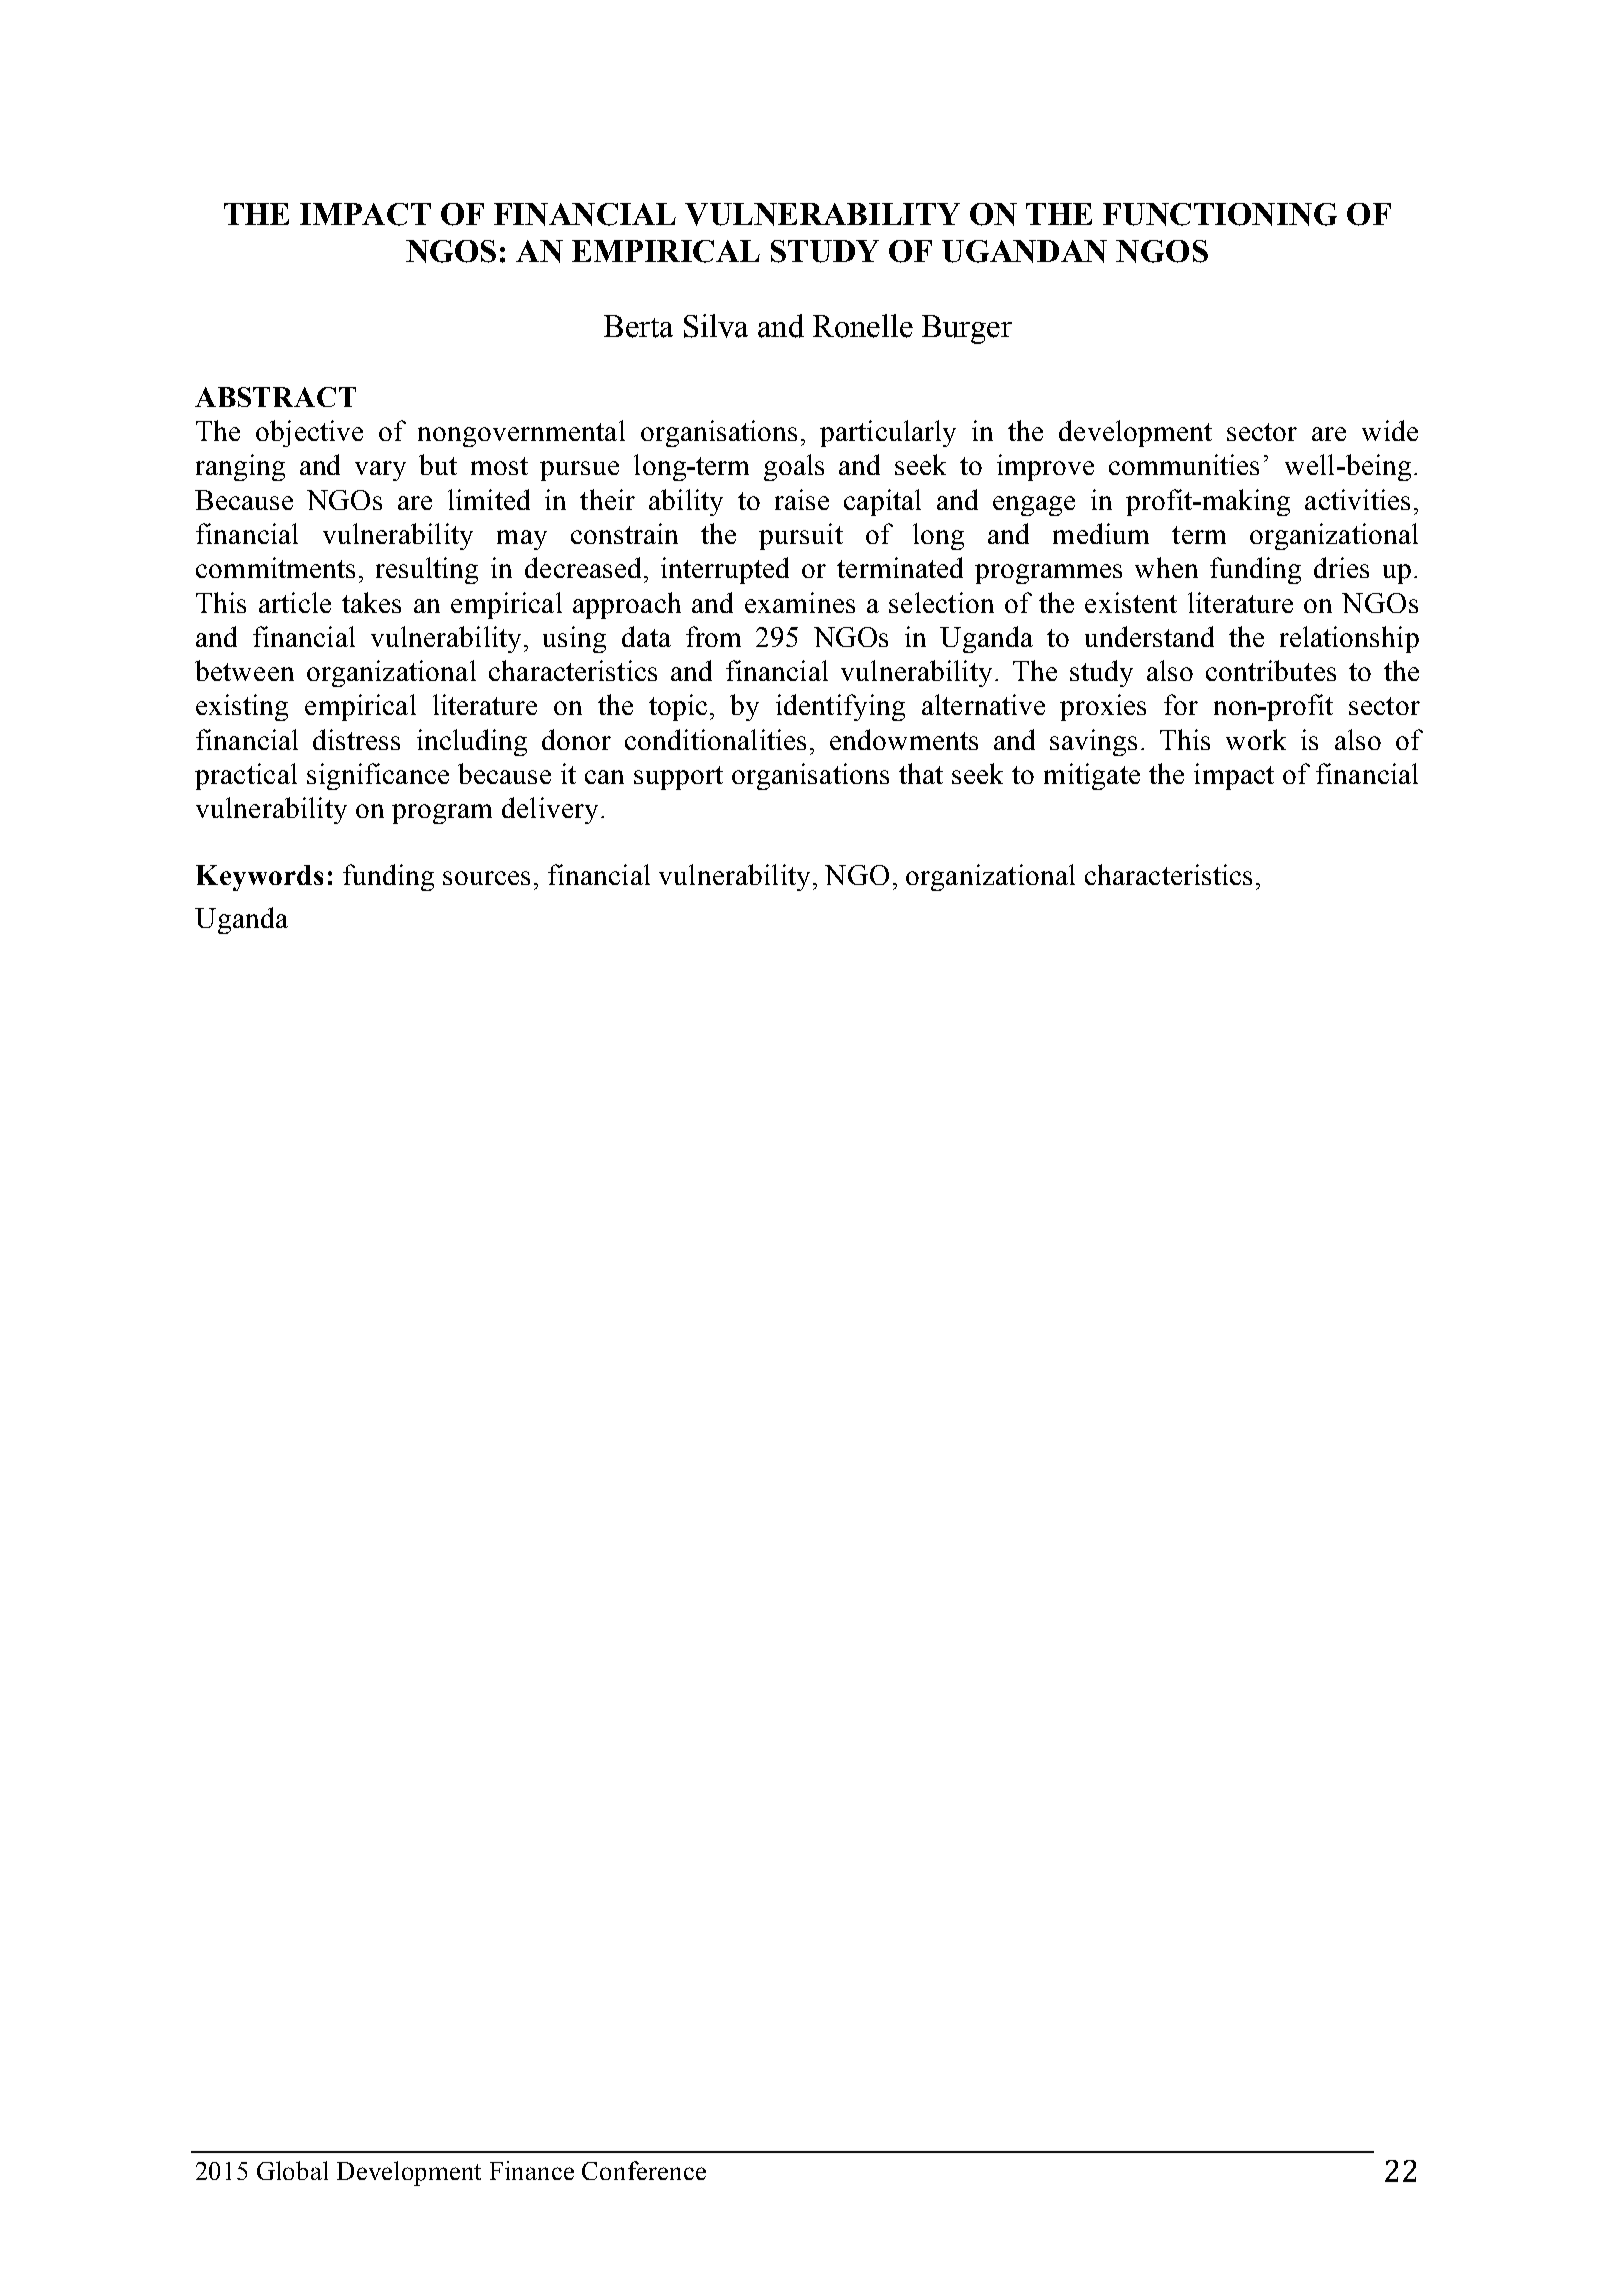 The width and height of the screenshot is (1614, 2284). I want to click on Conference, so click(644, 2170).
